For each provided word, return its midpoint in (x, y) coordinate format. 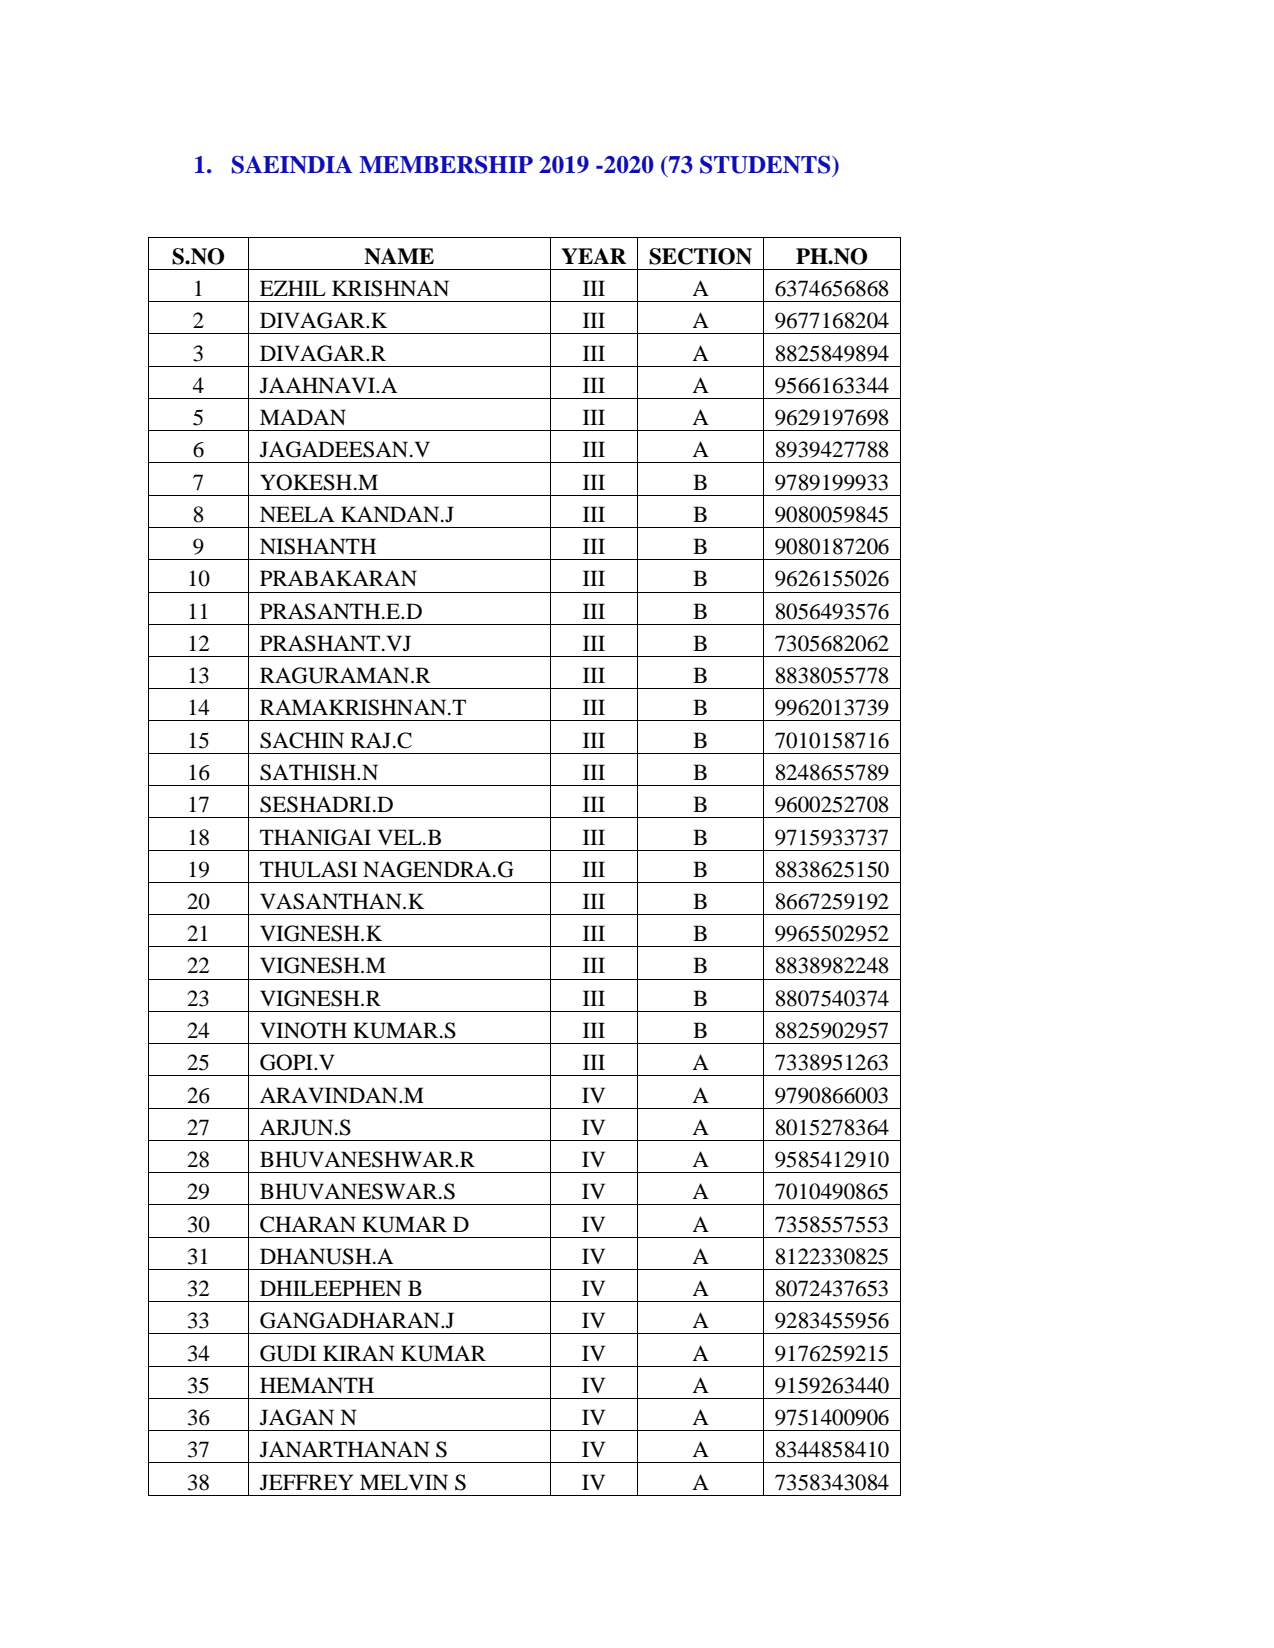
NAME (399, 256)
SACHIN (302, 740)
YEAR (593, 256)
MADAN (303, 417)
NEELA (297, 514)
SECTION (700, 256)
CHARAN (308, 1224)
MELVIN (404, 1482)
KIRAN (359, 1353)
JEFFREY (306, 1482)
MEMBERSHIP (446, 165)
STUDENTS (766, 165)
